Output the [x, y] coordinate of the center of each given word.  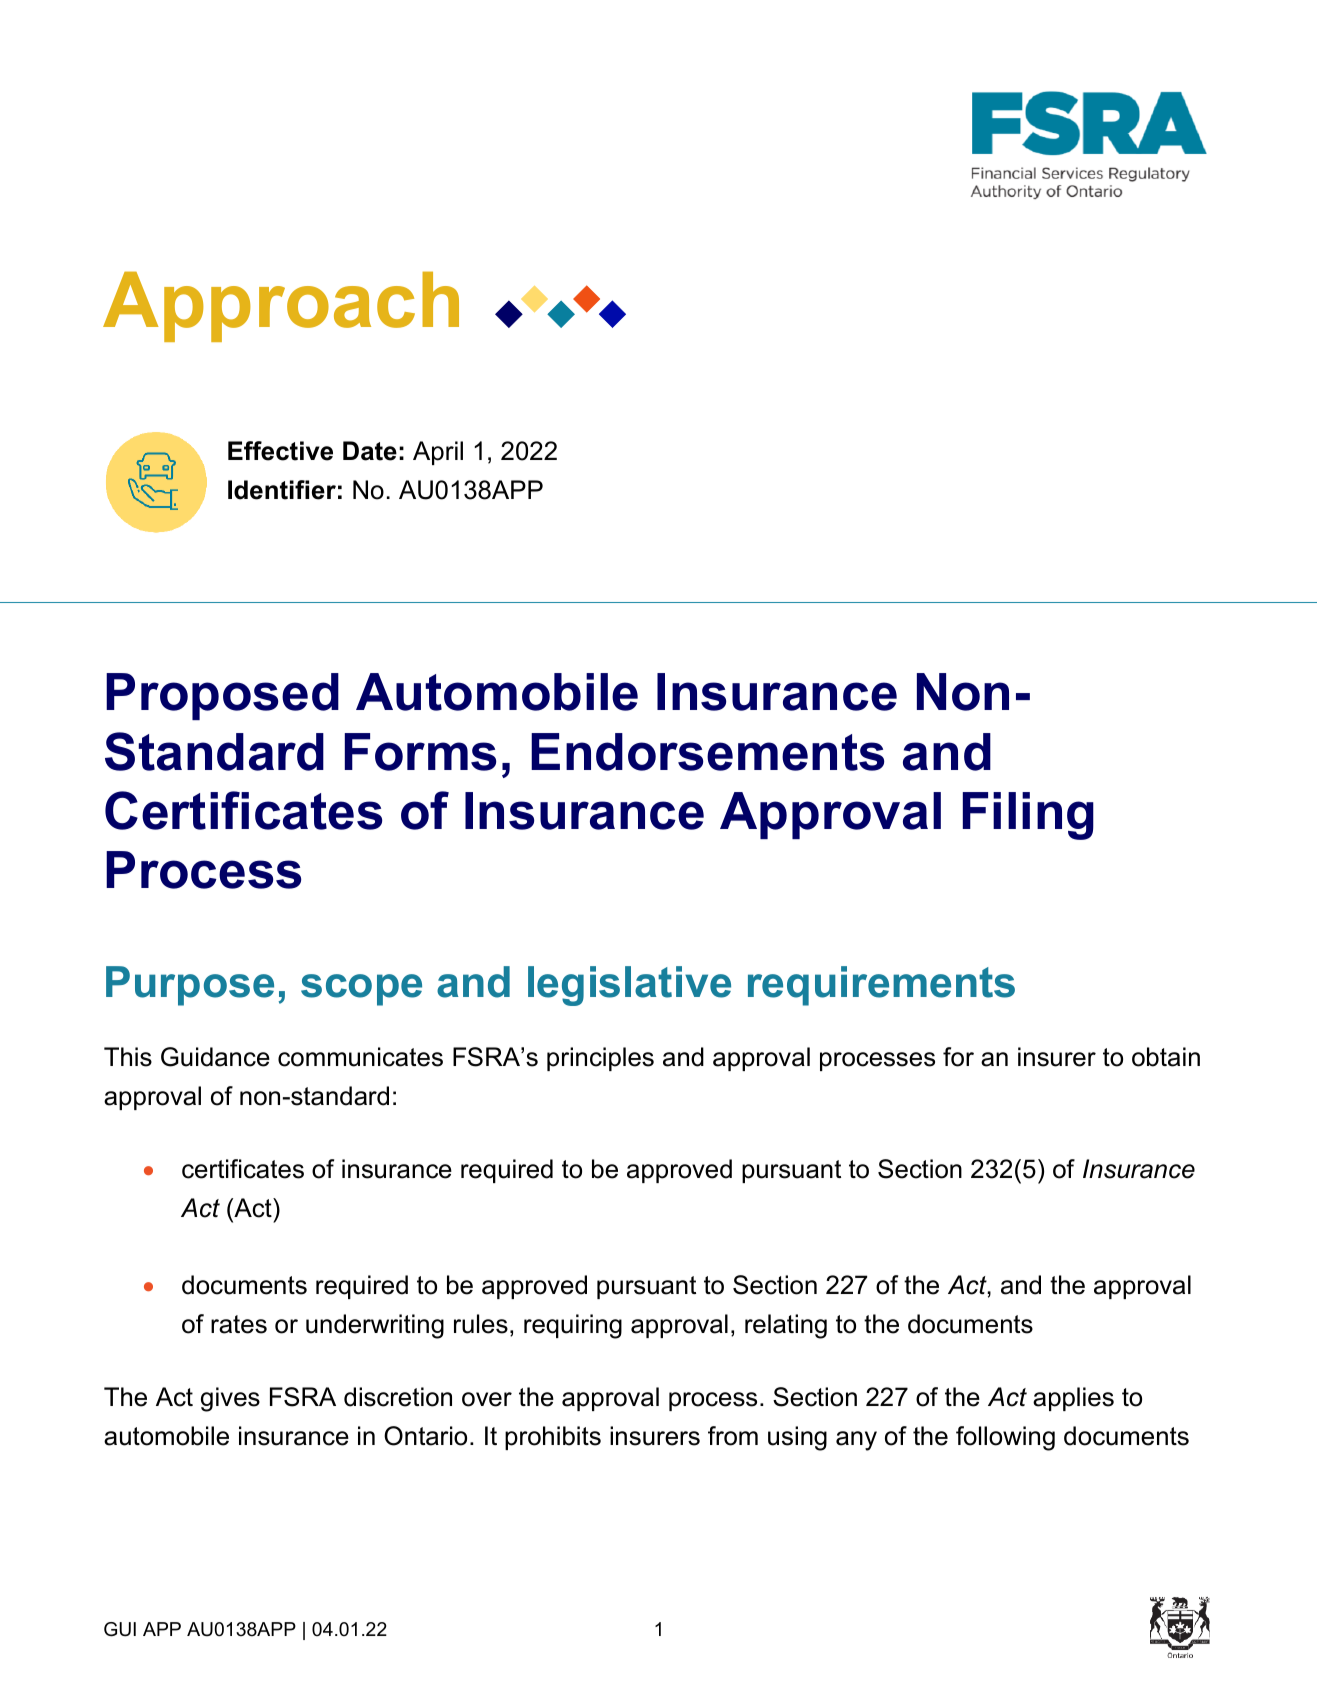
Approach [281, 306]
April [438, 453]
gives [230, 1399]
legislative [629, 986]
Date [370, 451]
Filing [1028, 816]
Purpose [190, 986]
